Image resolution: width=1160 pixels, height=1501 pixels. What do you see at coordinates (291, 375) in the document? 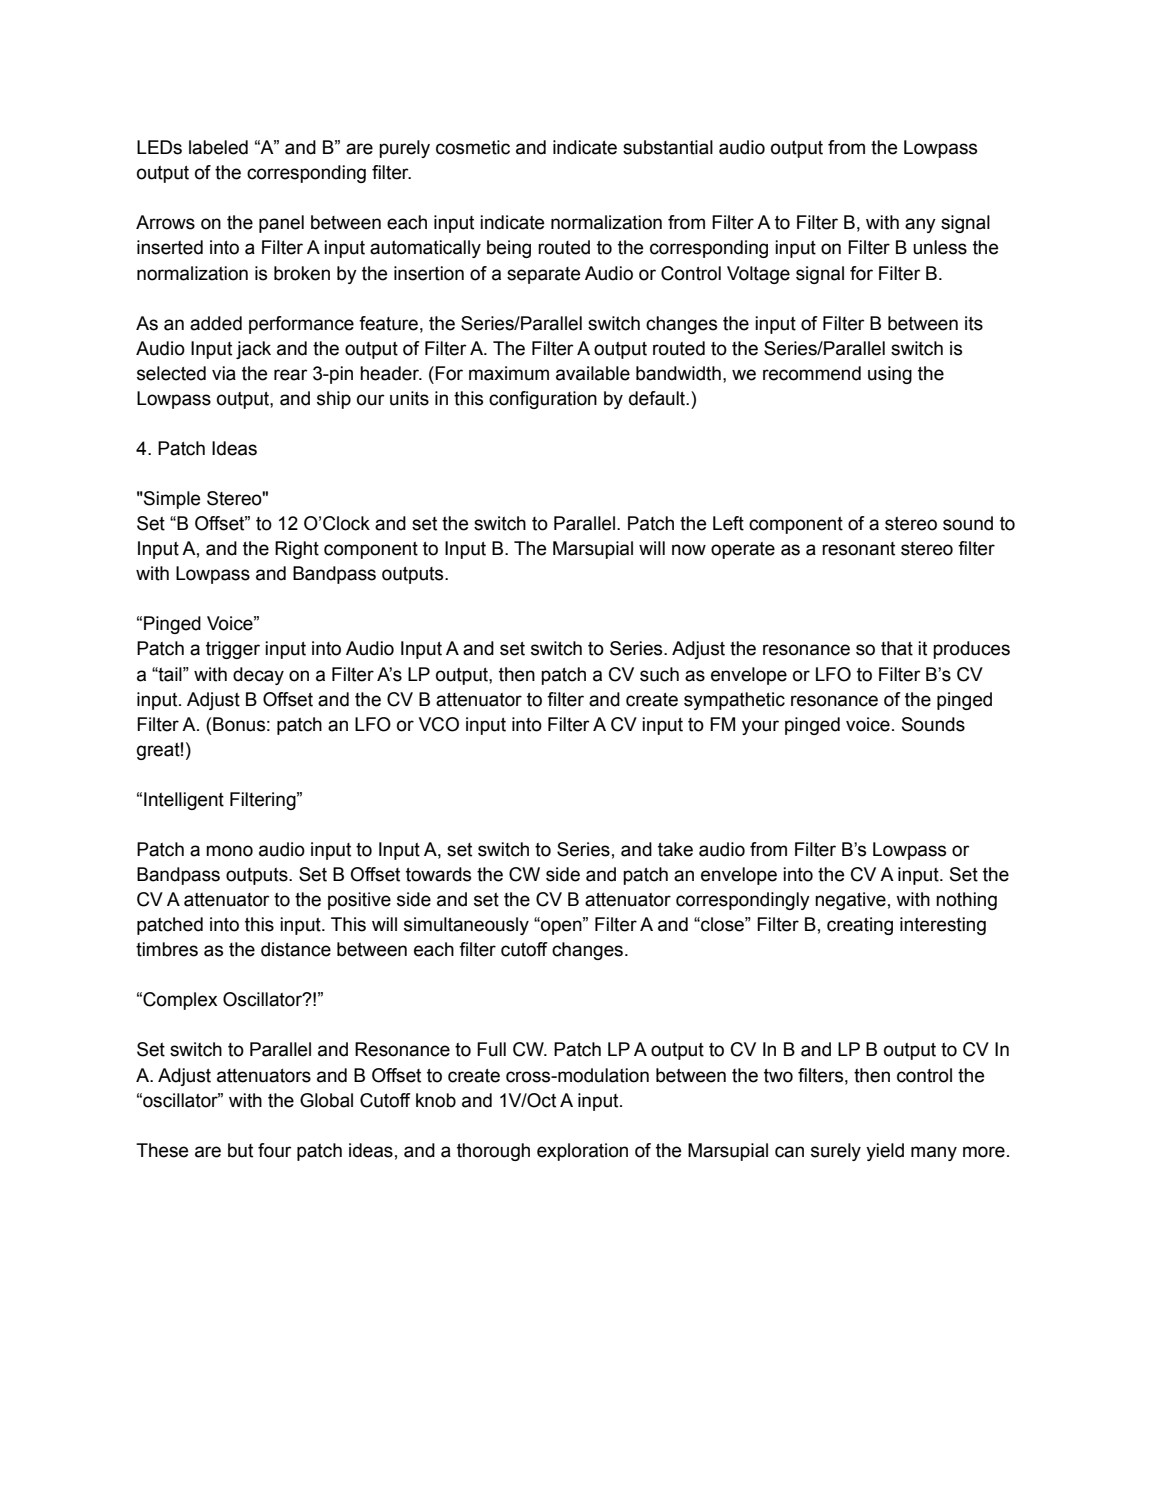
I see `rear` at bounding box center [291, 375].
